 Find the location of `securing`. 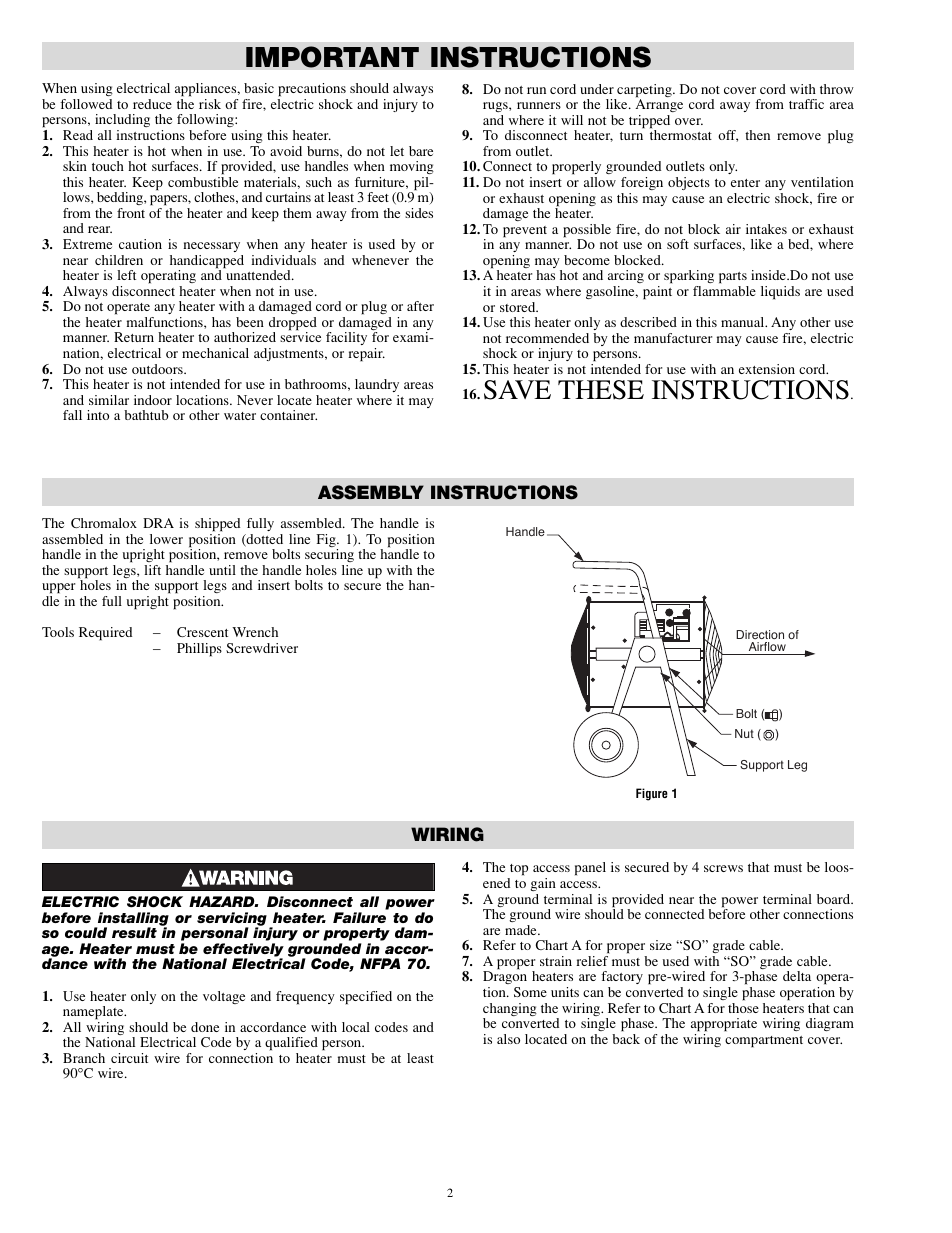

securing is located at coordinates (329, 557).
